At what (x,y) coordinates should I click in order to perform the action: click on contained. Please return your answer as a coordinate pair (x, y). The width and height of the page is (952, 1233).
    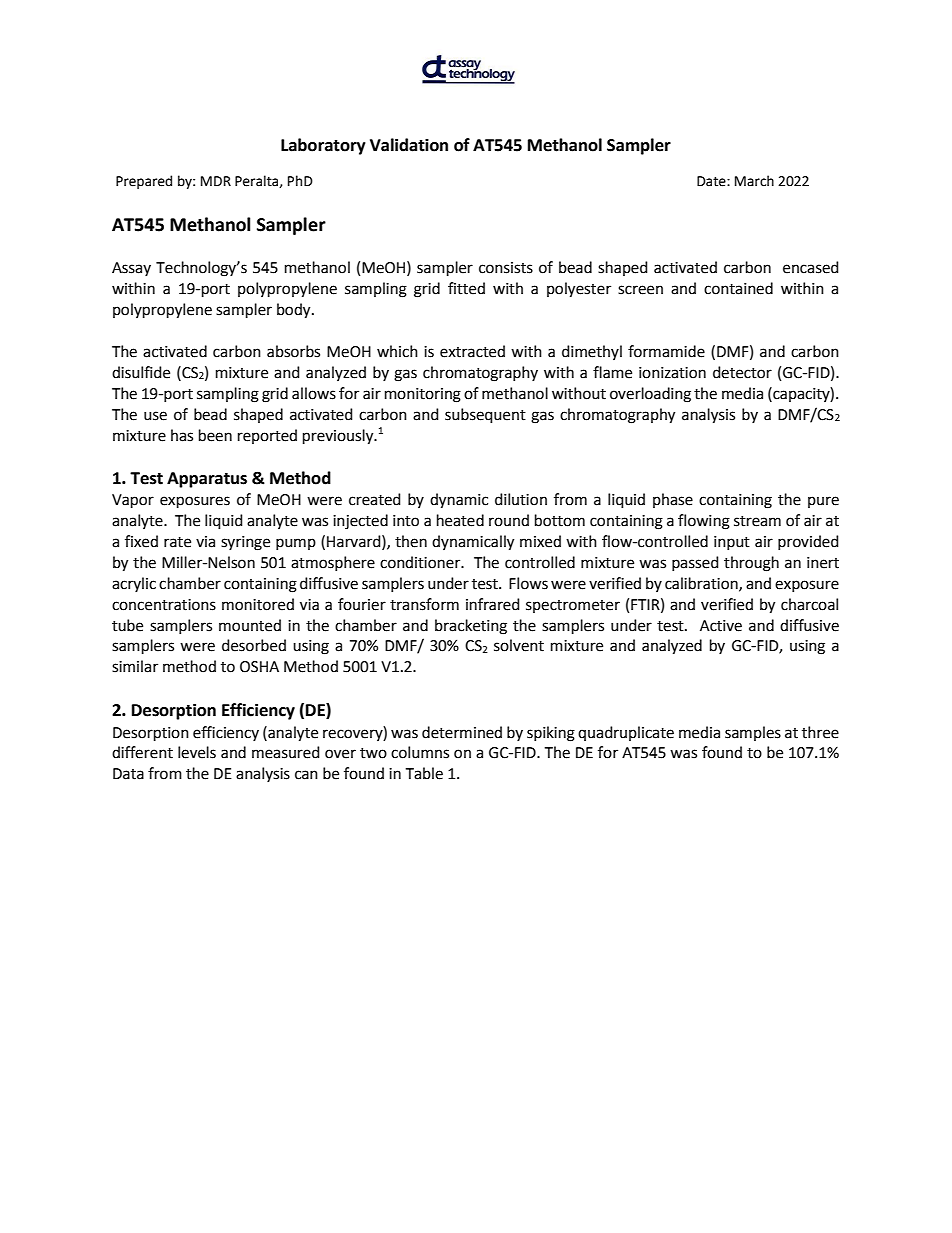
    Looking at the image, I should click on (738, 288).
